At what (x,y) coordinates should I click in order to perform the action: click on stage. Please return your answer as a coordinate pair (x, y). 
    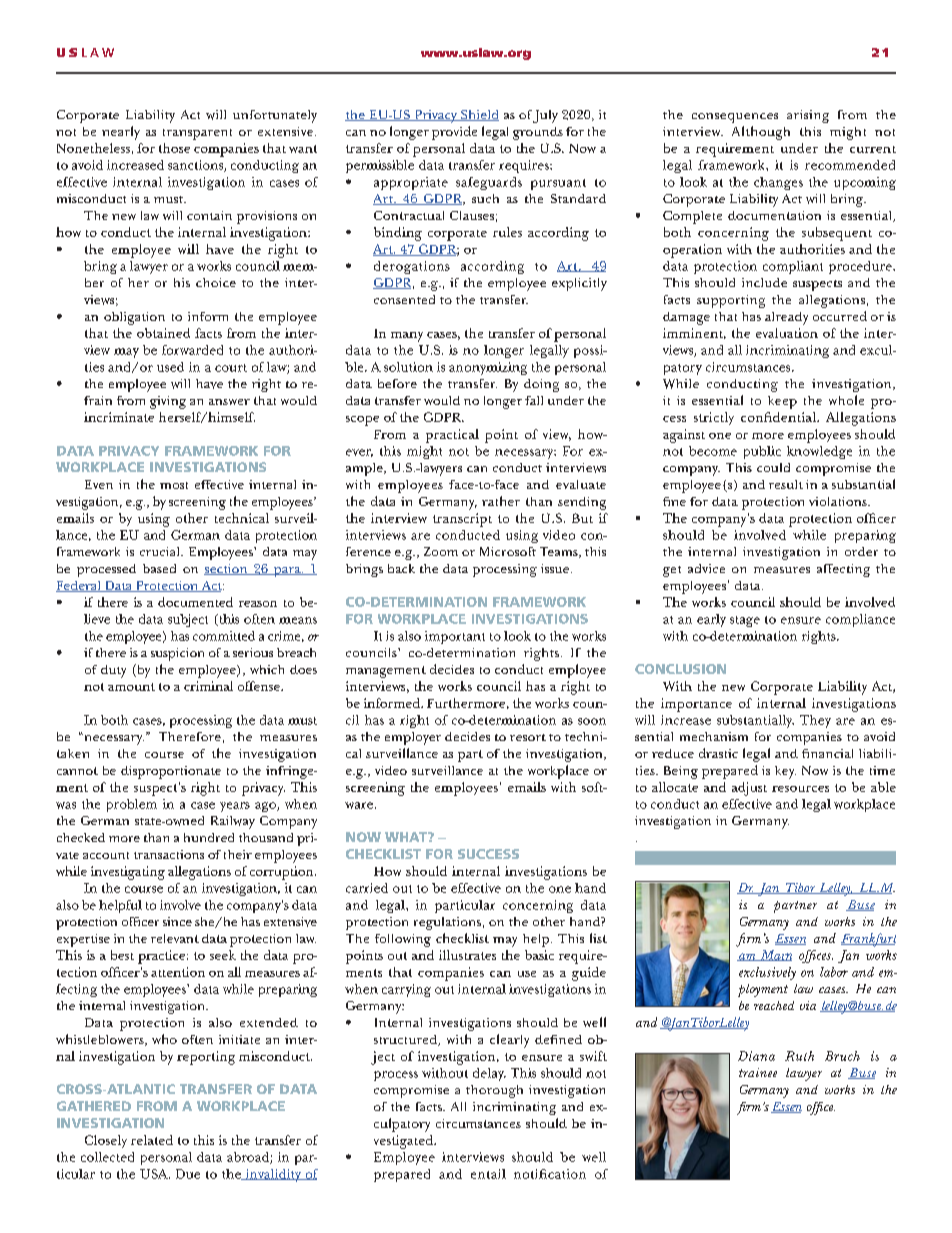
    Looking at the image, I should click on (745, 621).
